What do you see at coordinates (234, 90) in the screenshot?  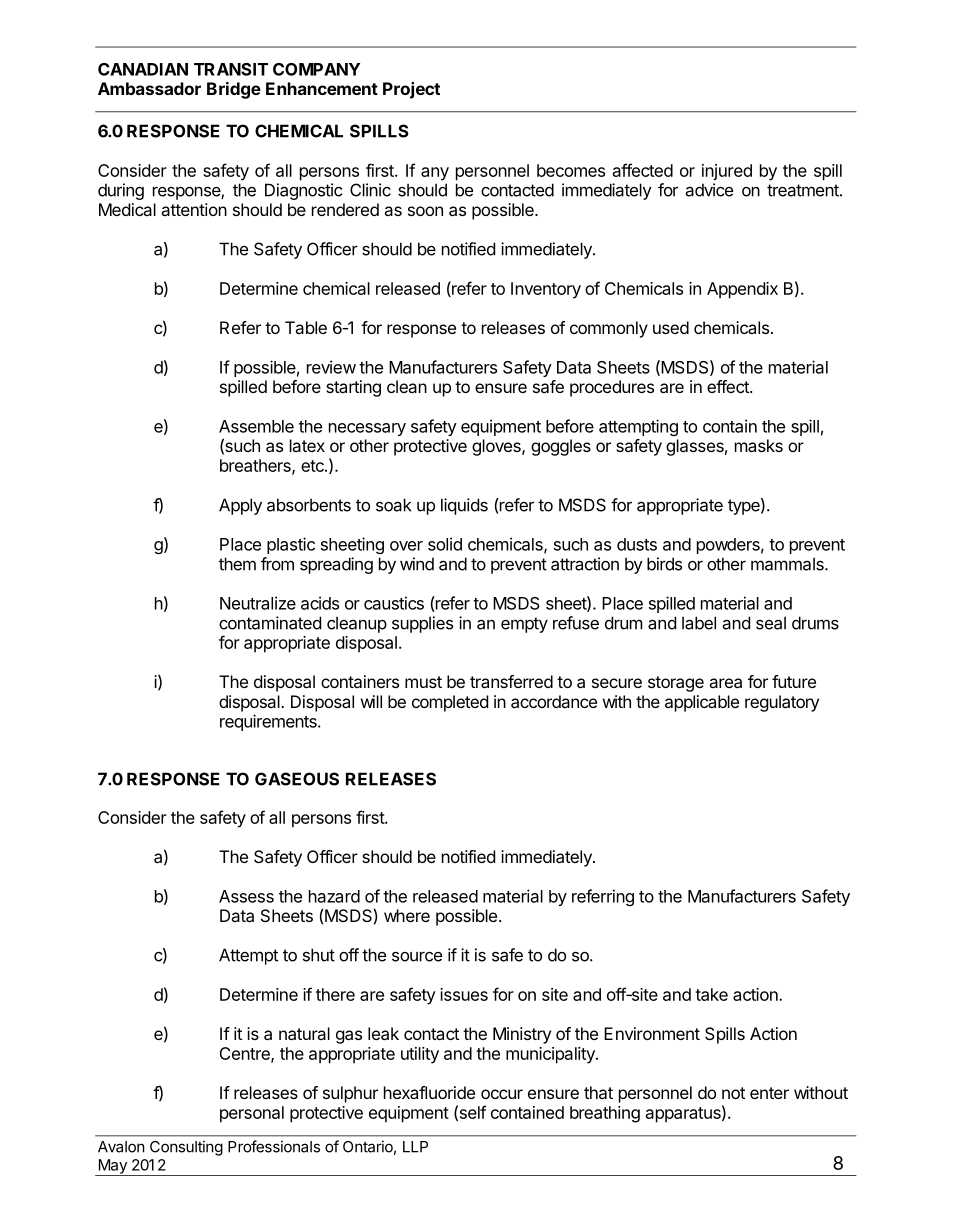 I see `Bridge` at bounding box center [234, 90].
